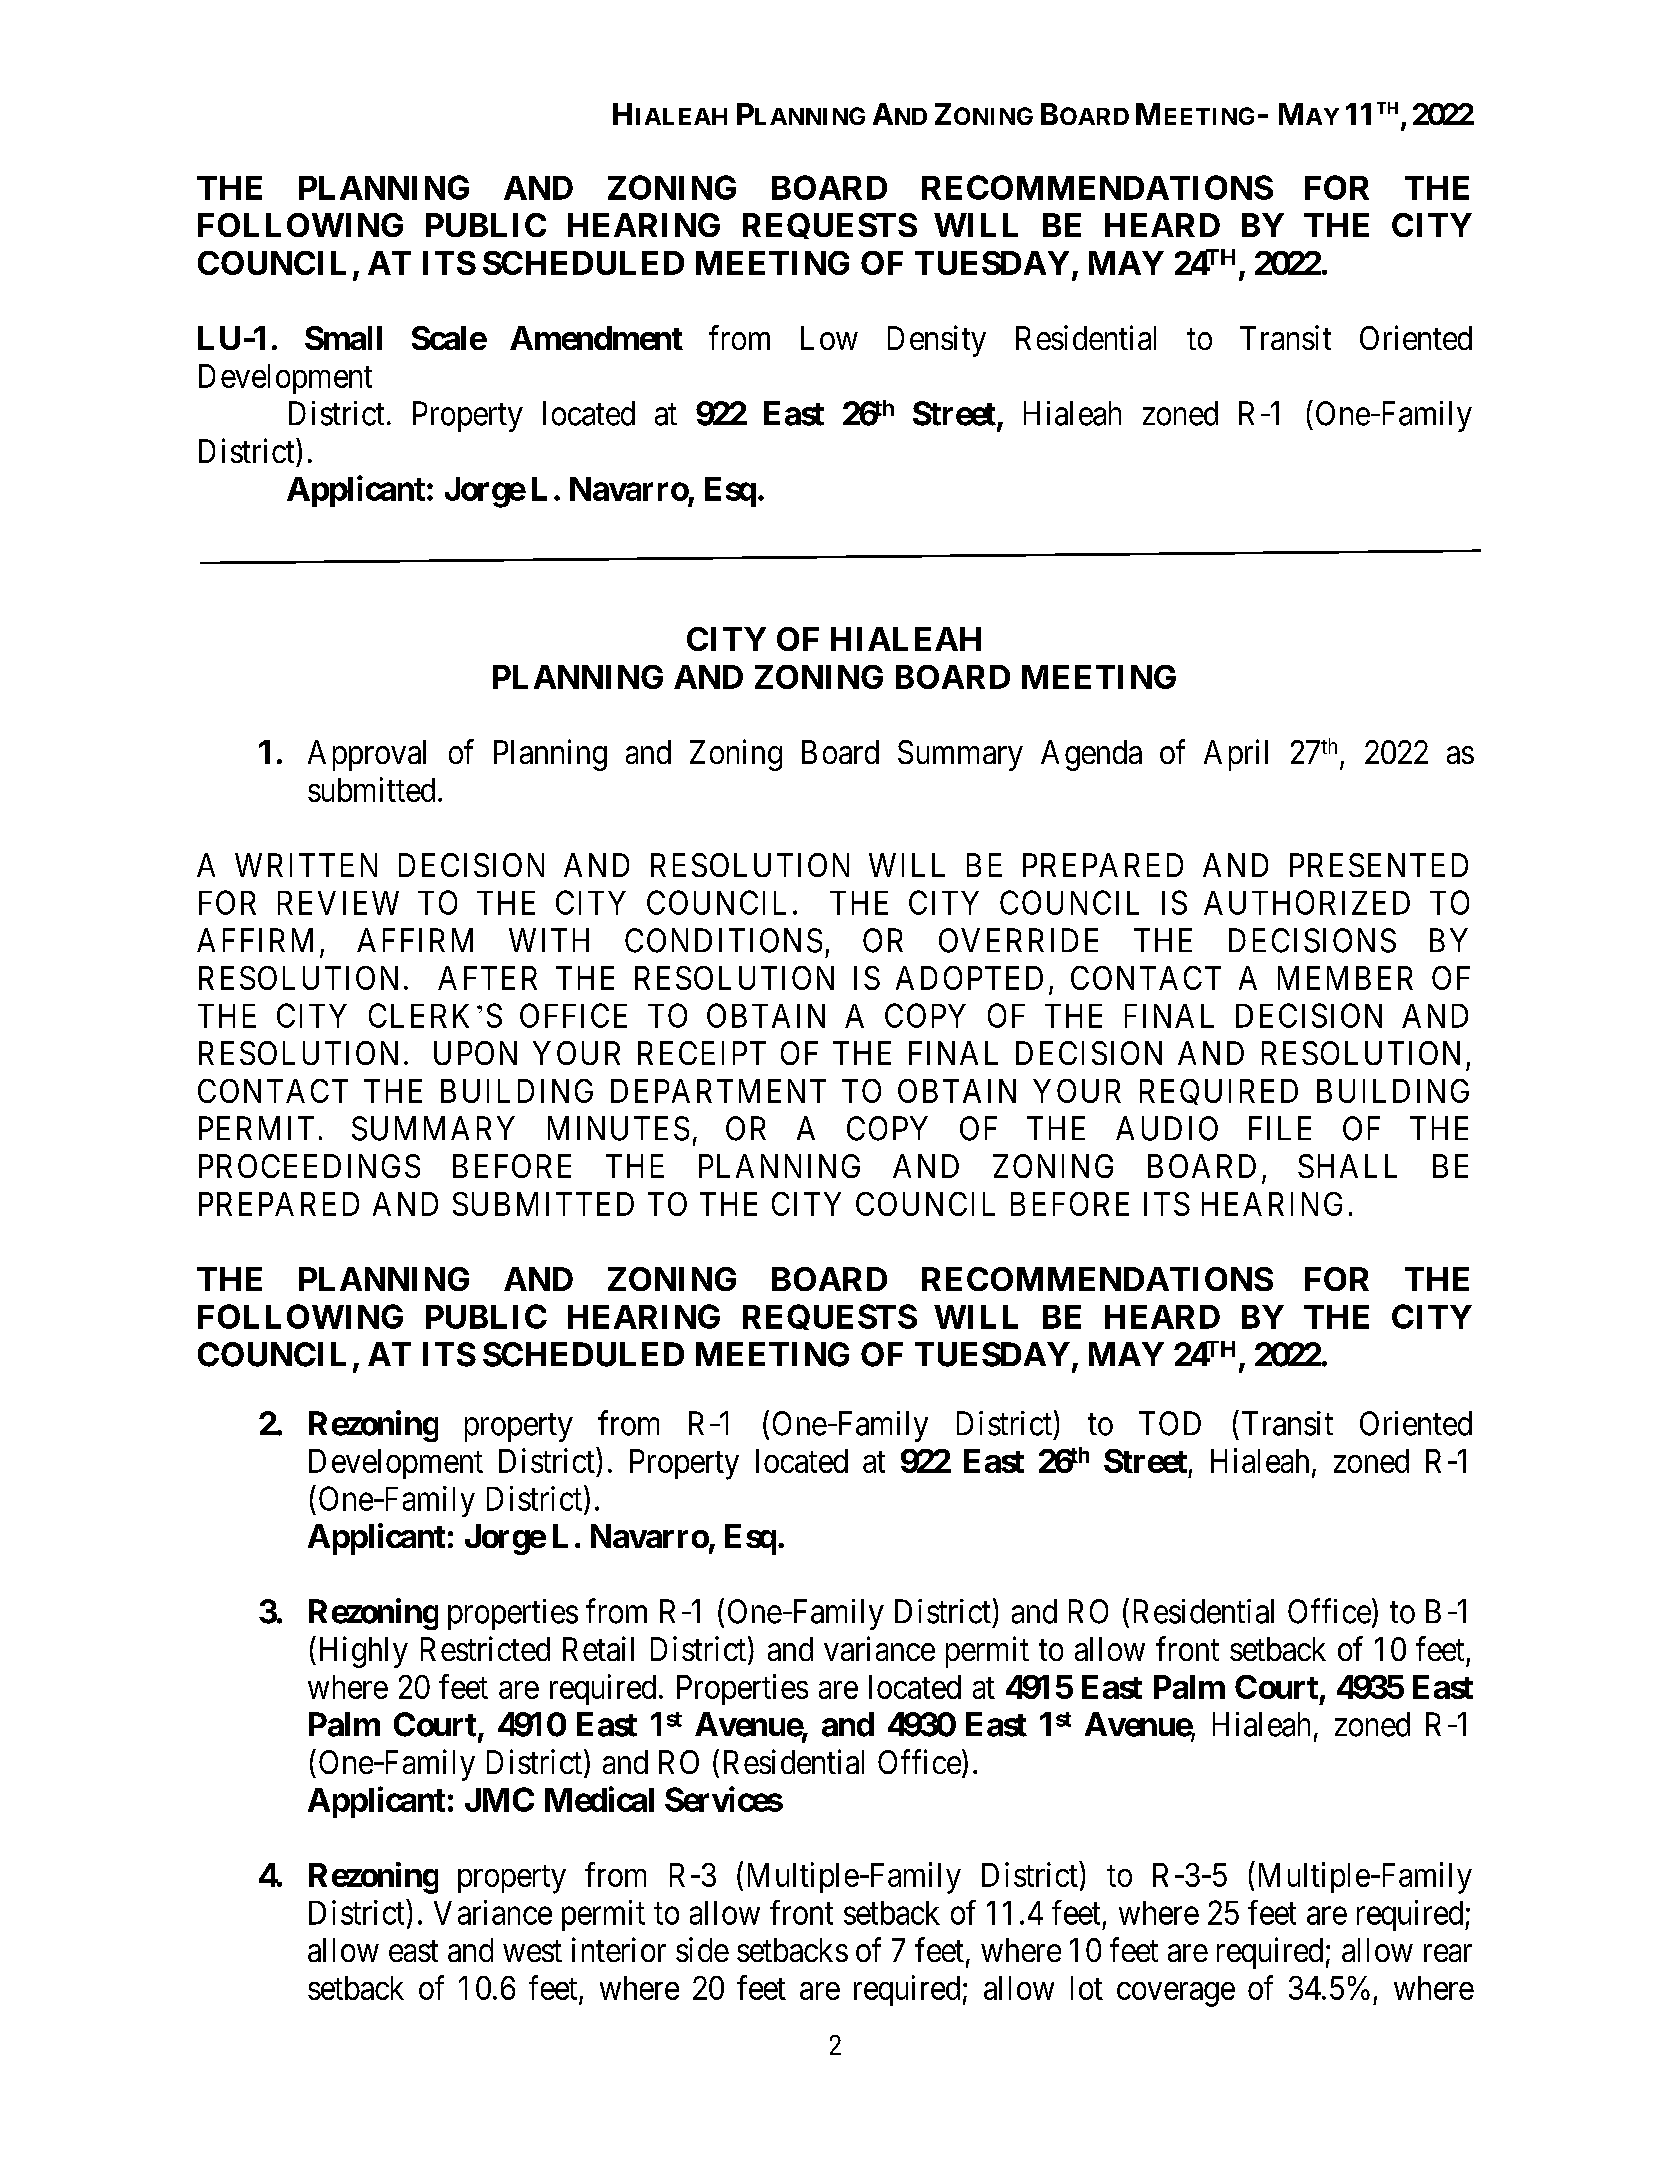 The image size is (1669, 2160). Describe the element at coordinates (1347, 1166) in the screenshot. I see `SHALL` at that location.
